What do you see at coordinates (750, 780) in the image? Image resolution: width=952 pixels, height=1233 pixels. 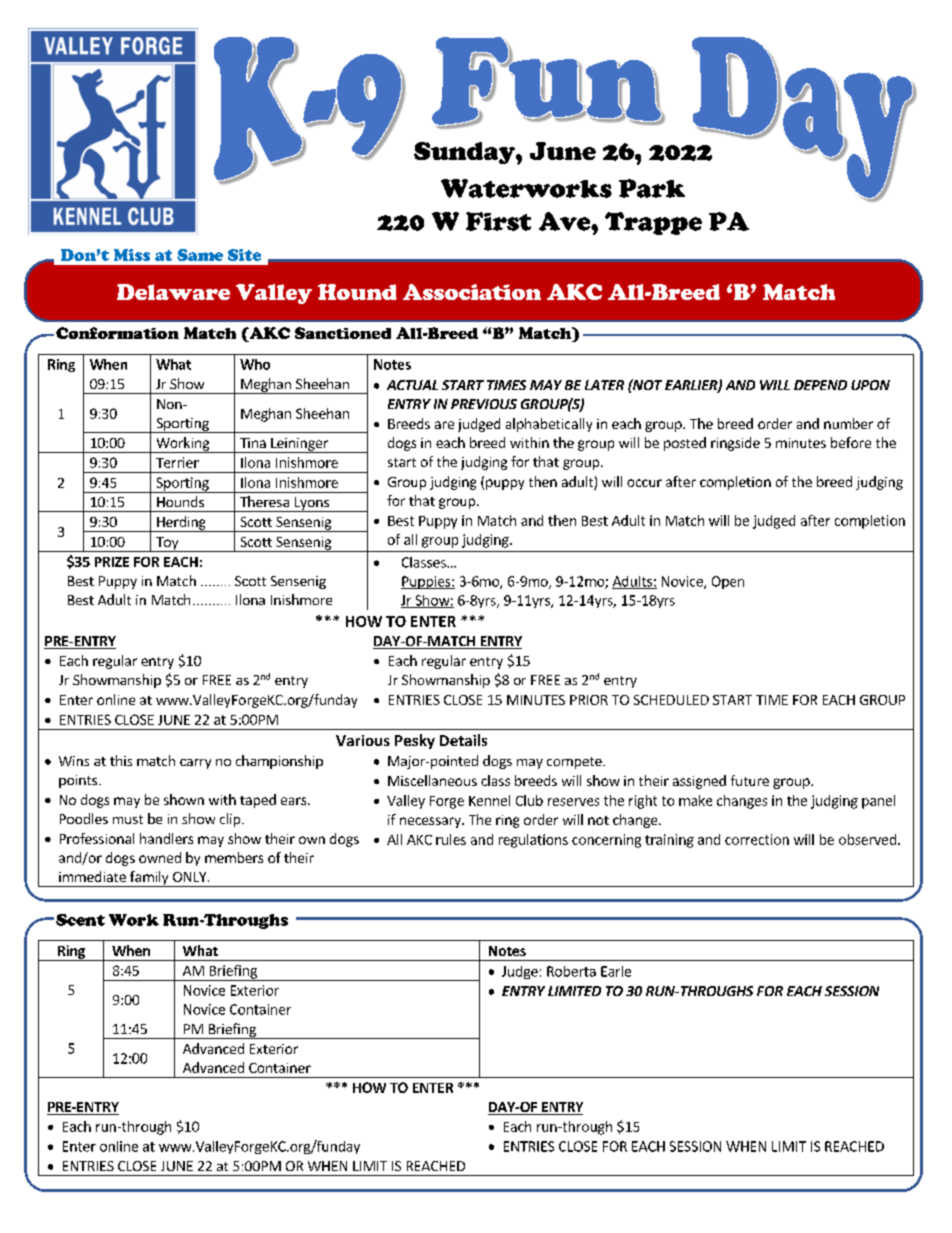 I see `future` at bounding box center [750, 780].
